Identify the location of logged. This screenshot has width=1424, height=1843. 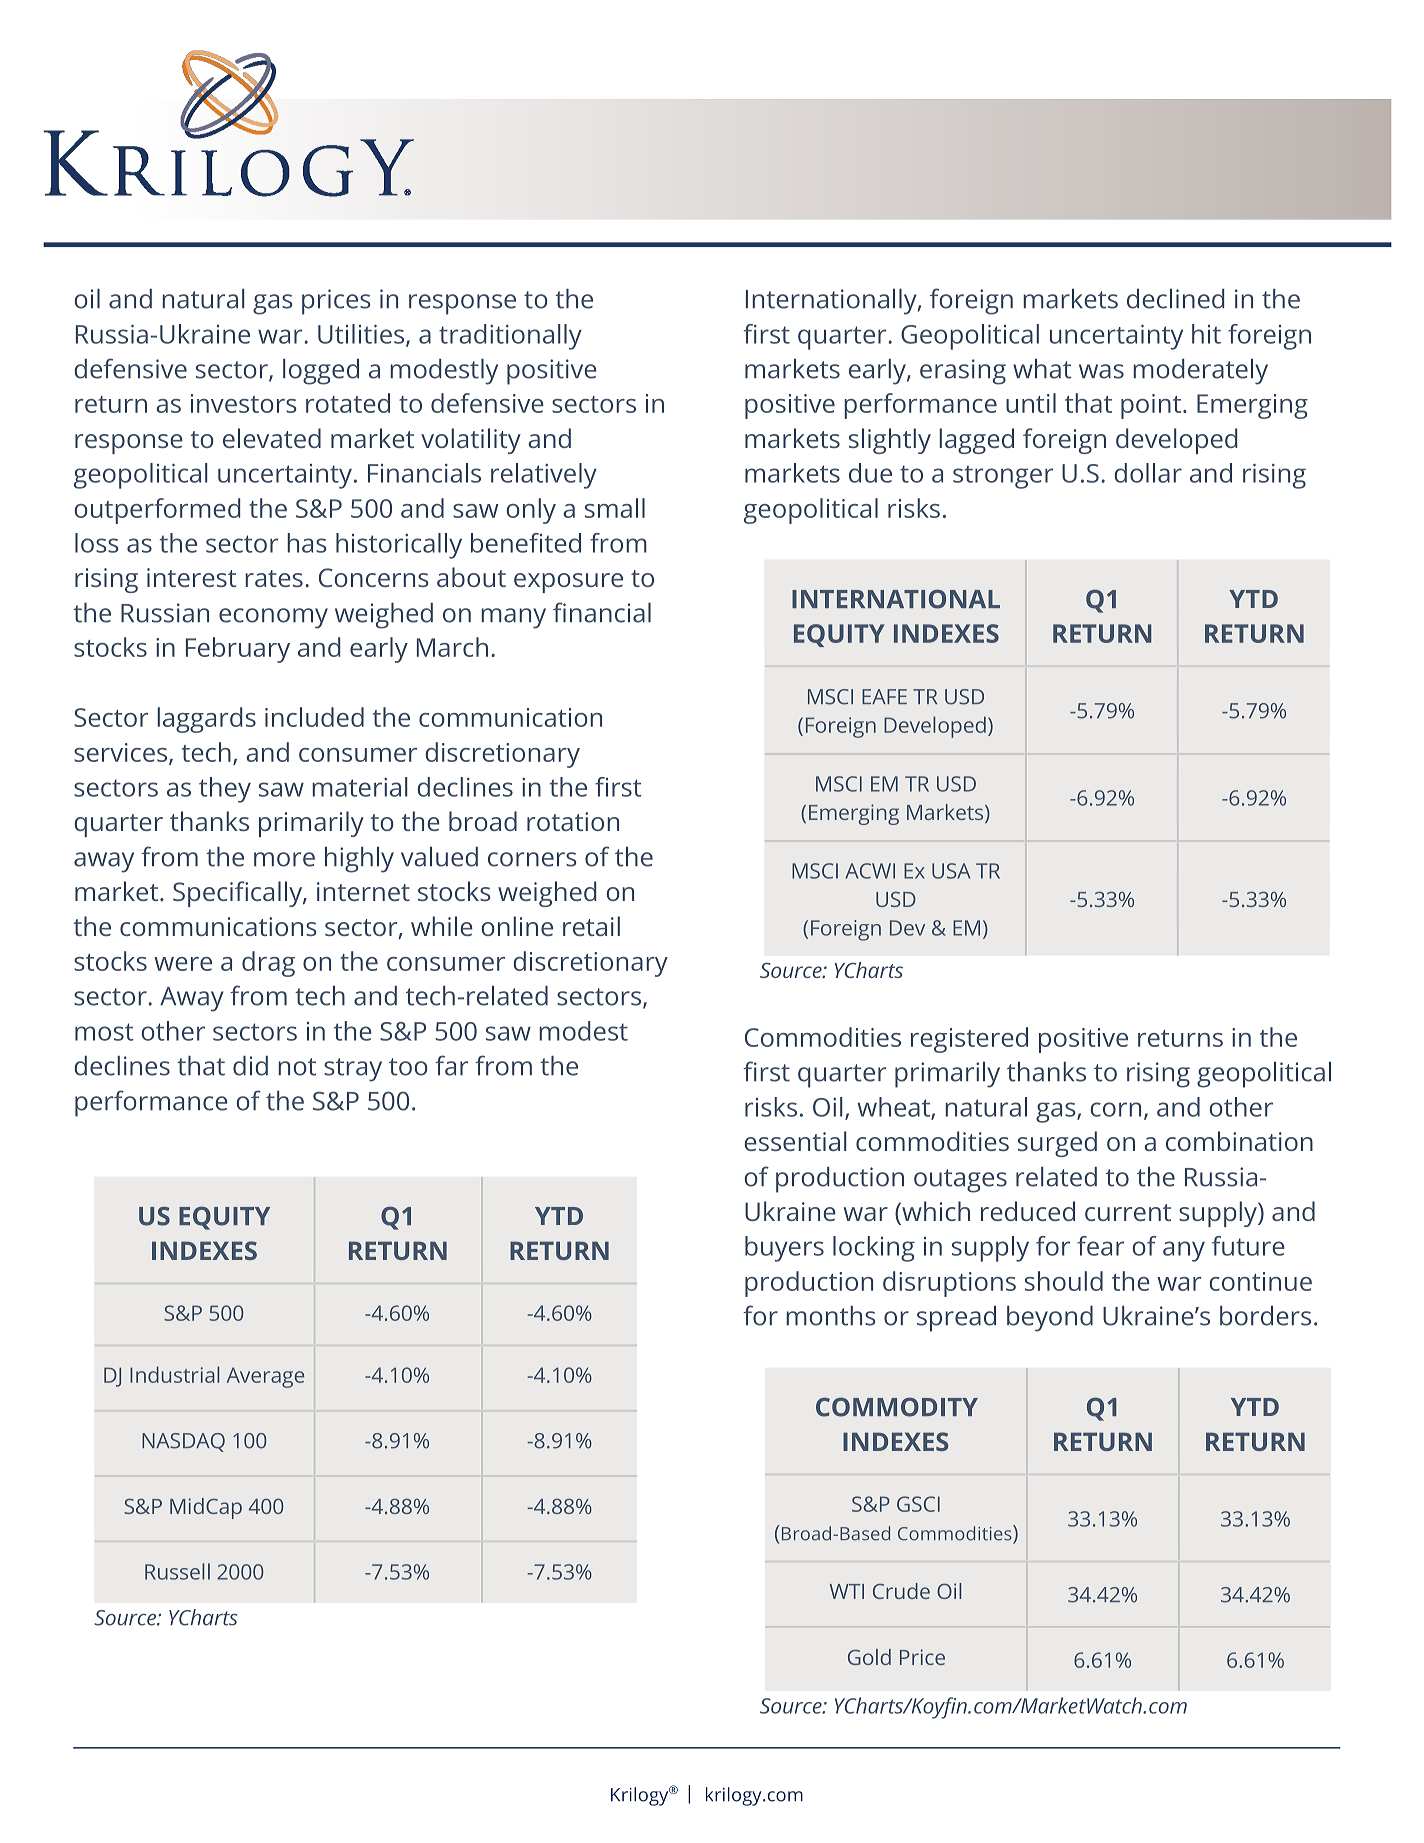
(321, 372).
